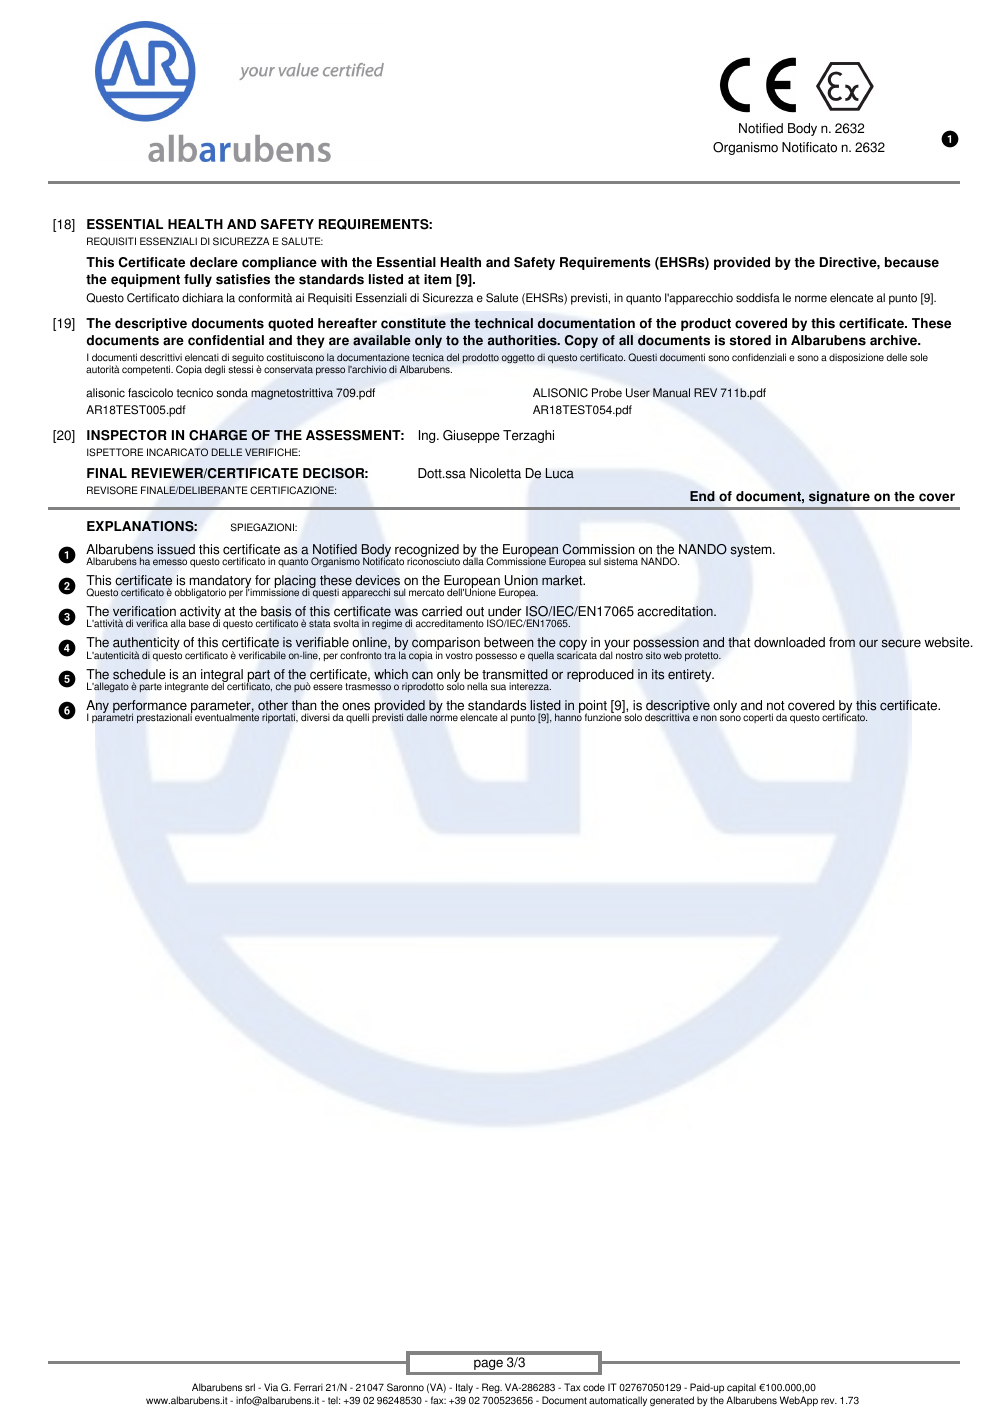  Describe the element at coordinates (709, 718) in the document. I see `non` at that location.
